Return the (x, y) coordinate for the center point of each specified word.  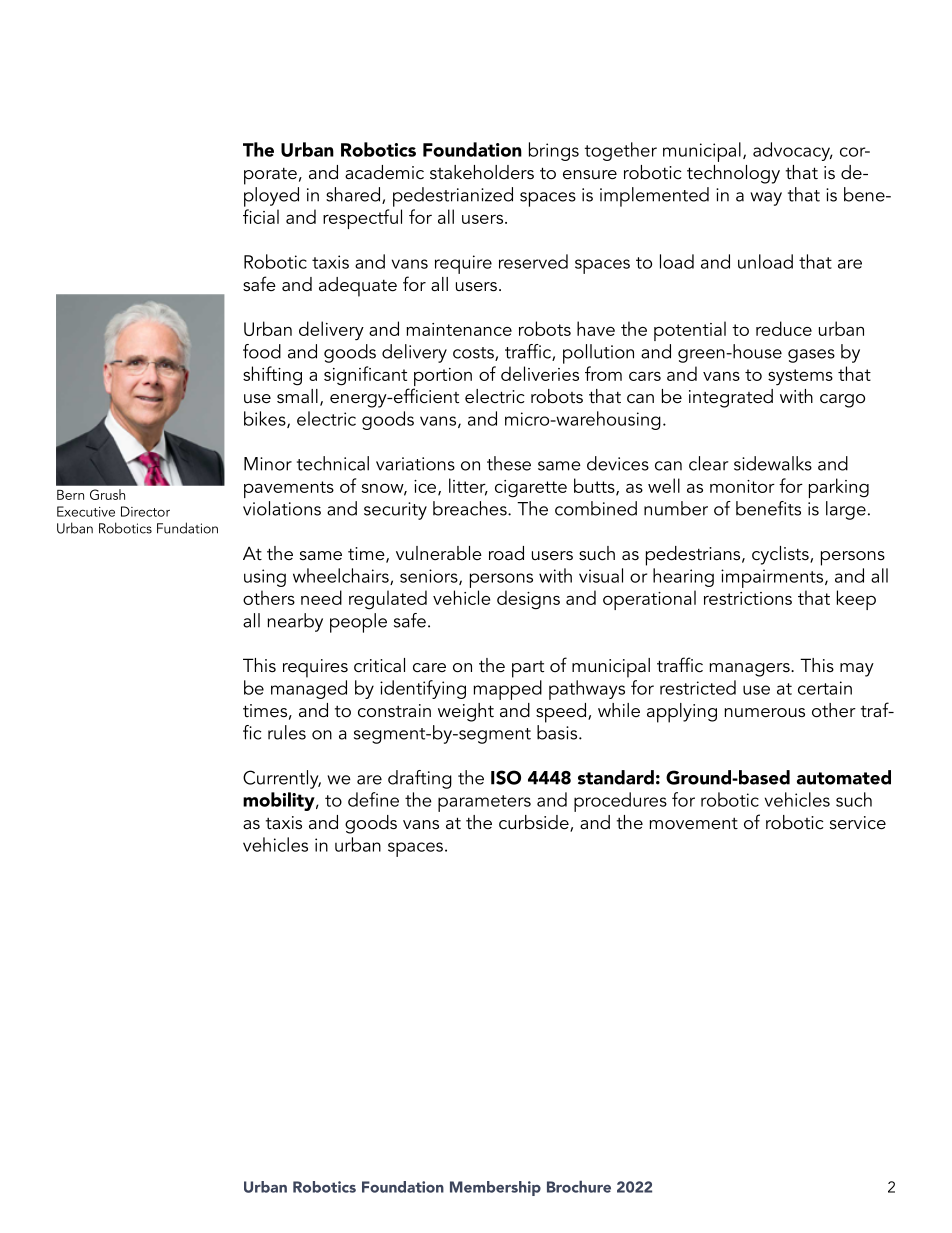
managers (751, 670)
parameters (484, 803)
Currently (282, 779)
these (509, 463)
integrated (731, 398)
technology (733, 174)
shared (353, 194)
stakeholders (482, 172)
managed (309, 689)
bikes (266, 419)
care (429, 668)
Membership (495, 1188)
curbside (535, 823)
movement (694, 823)
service (858, 823)
